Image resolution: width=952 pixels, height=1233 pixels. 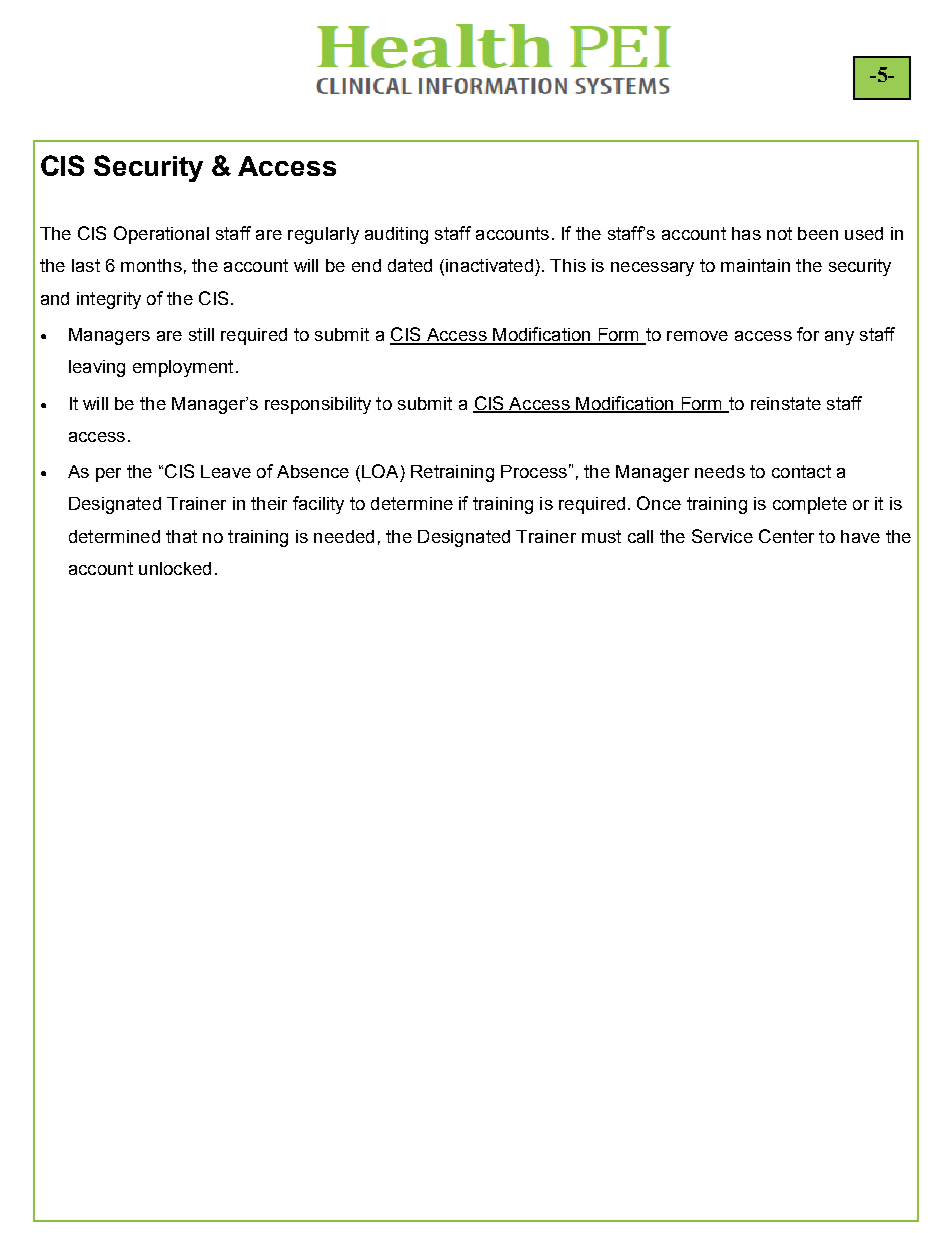 I want to click on remove, so click(x=697, y=336).
